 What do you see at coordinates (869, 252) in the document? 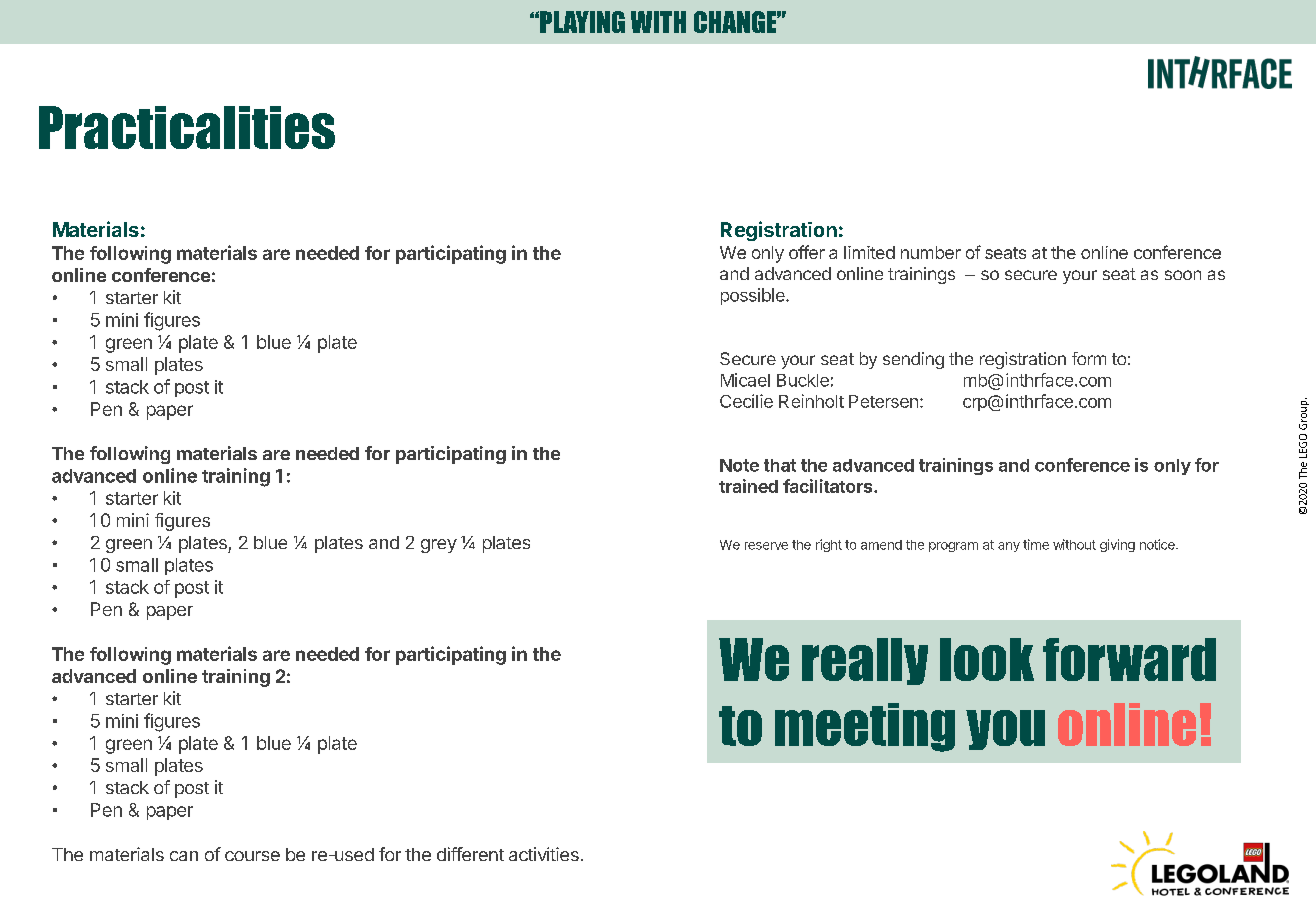
I see `limited` at bounding box center [869, 252].
